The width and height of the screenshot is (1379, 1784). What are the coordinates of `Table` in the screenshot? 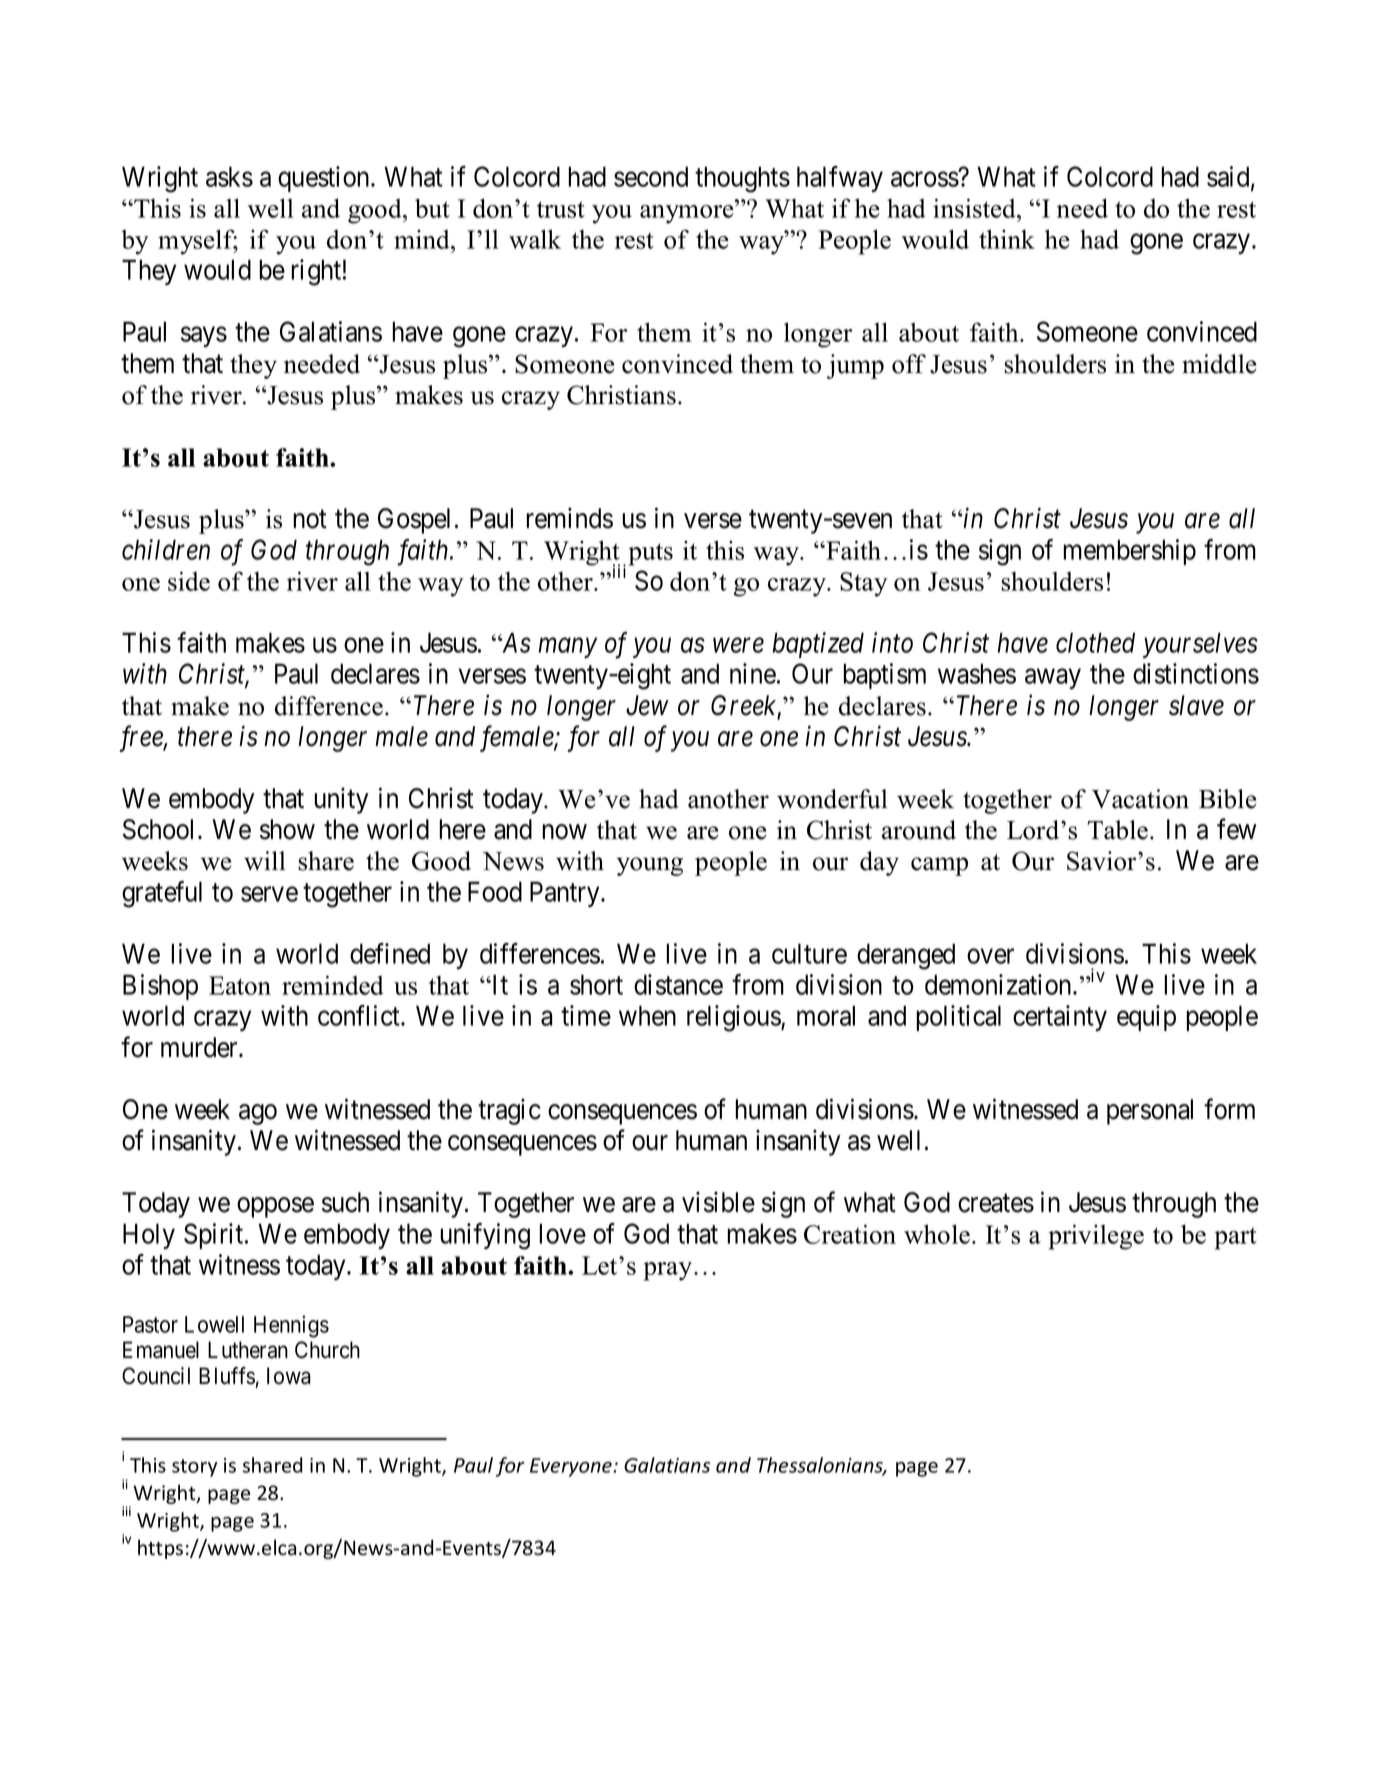 It's located at (1117, 830).
